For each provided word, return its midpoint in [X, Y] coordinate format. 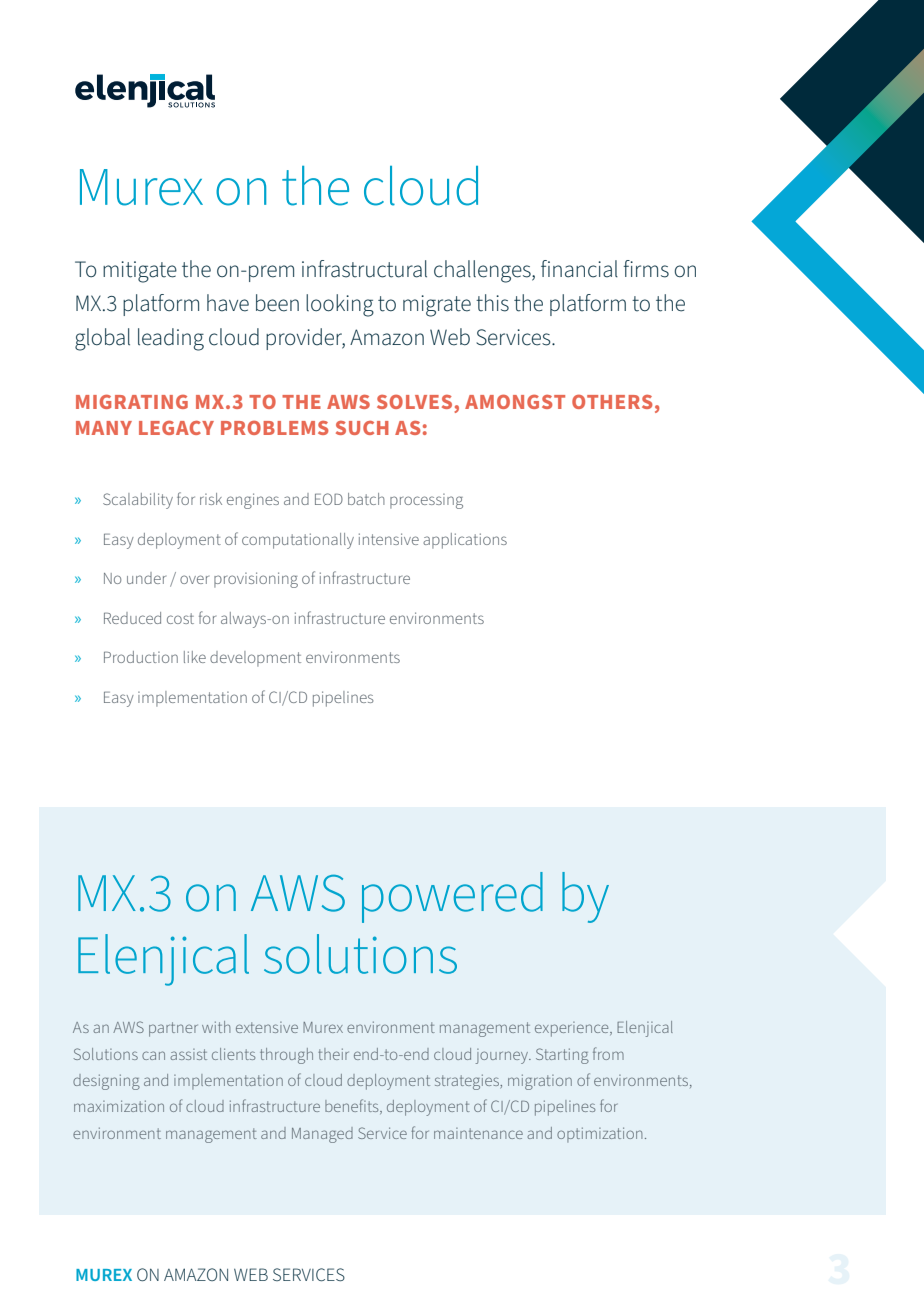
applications [465, 541]
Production [141, 657]
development [255, 659]
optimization [599, 1134]
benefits [353, 1106]
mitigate [140, 272]
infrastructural [364, 269]
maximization [119, 1106]
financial [579, 269]
